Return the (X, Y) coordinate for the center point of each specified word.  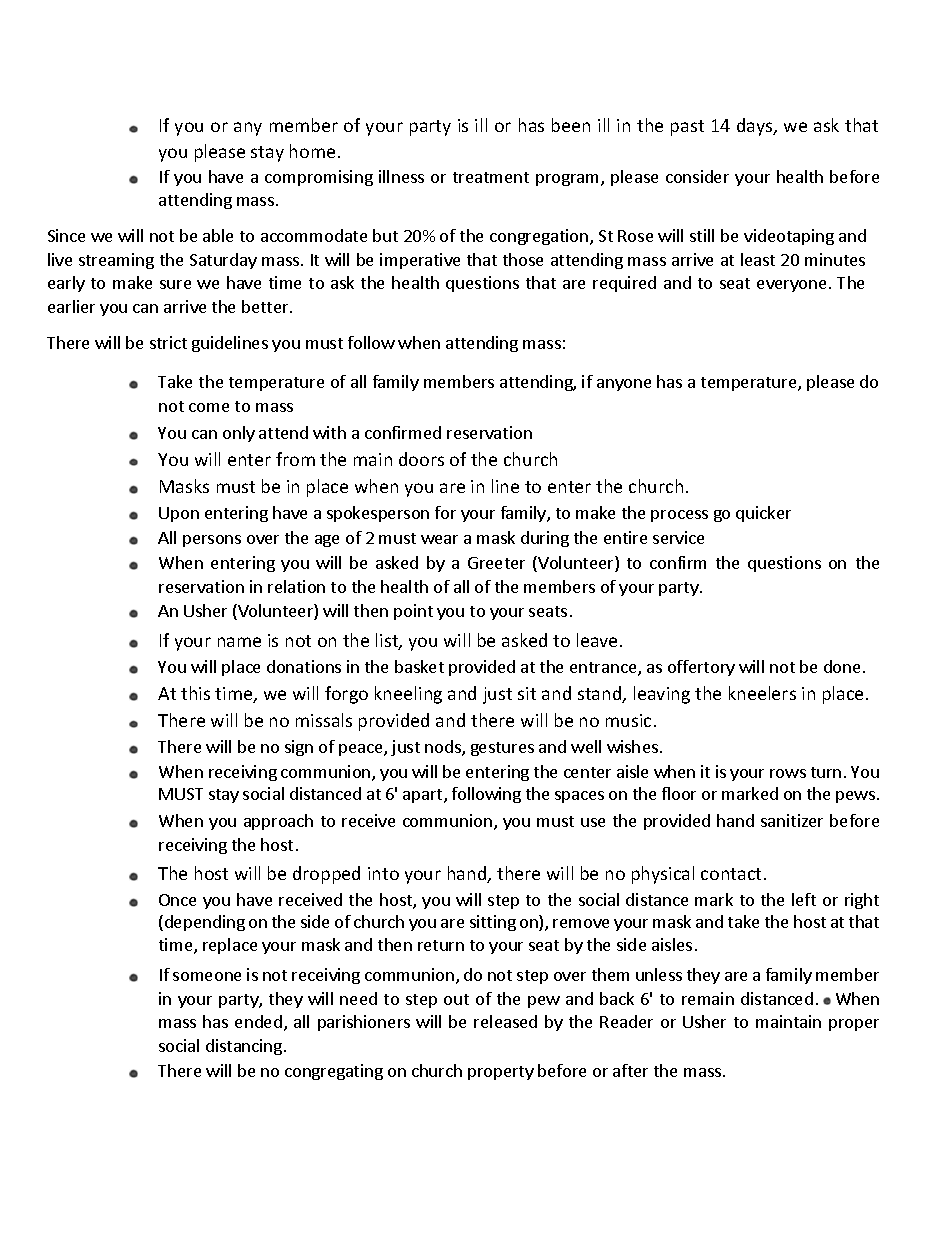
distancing (244, 1047)
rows (788, 773)
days (756, 127)
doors (421, 459)
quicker (763, 514)
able (218, 235)
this (195, 693)
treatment (491, 177)
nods (444, 748)
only (239, 434)
